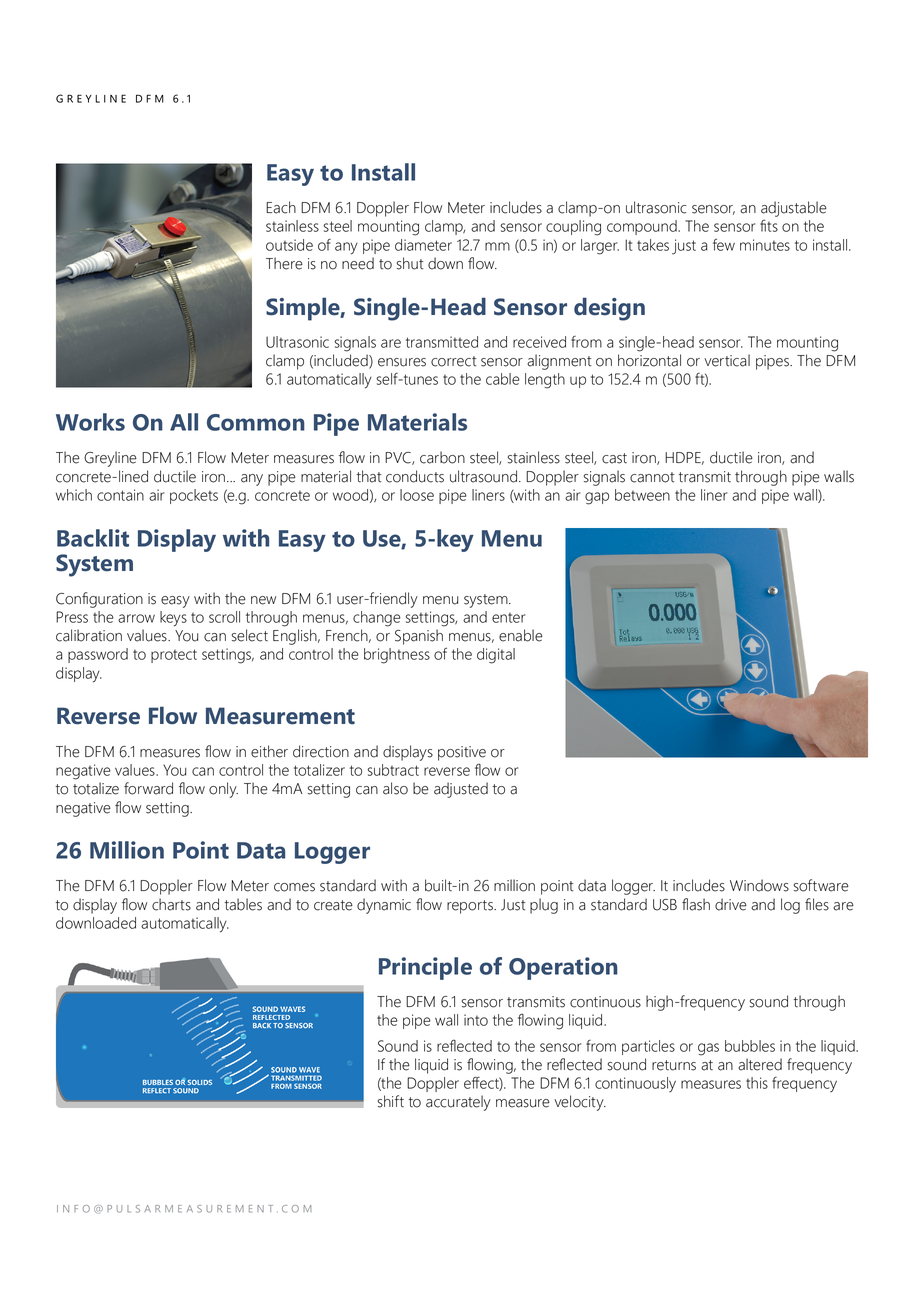 The width and height of the screenshot is (924, 1308). Describe the element at coordinates (759, 885) in the screenshot. I see `Windows` at that location.
